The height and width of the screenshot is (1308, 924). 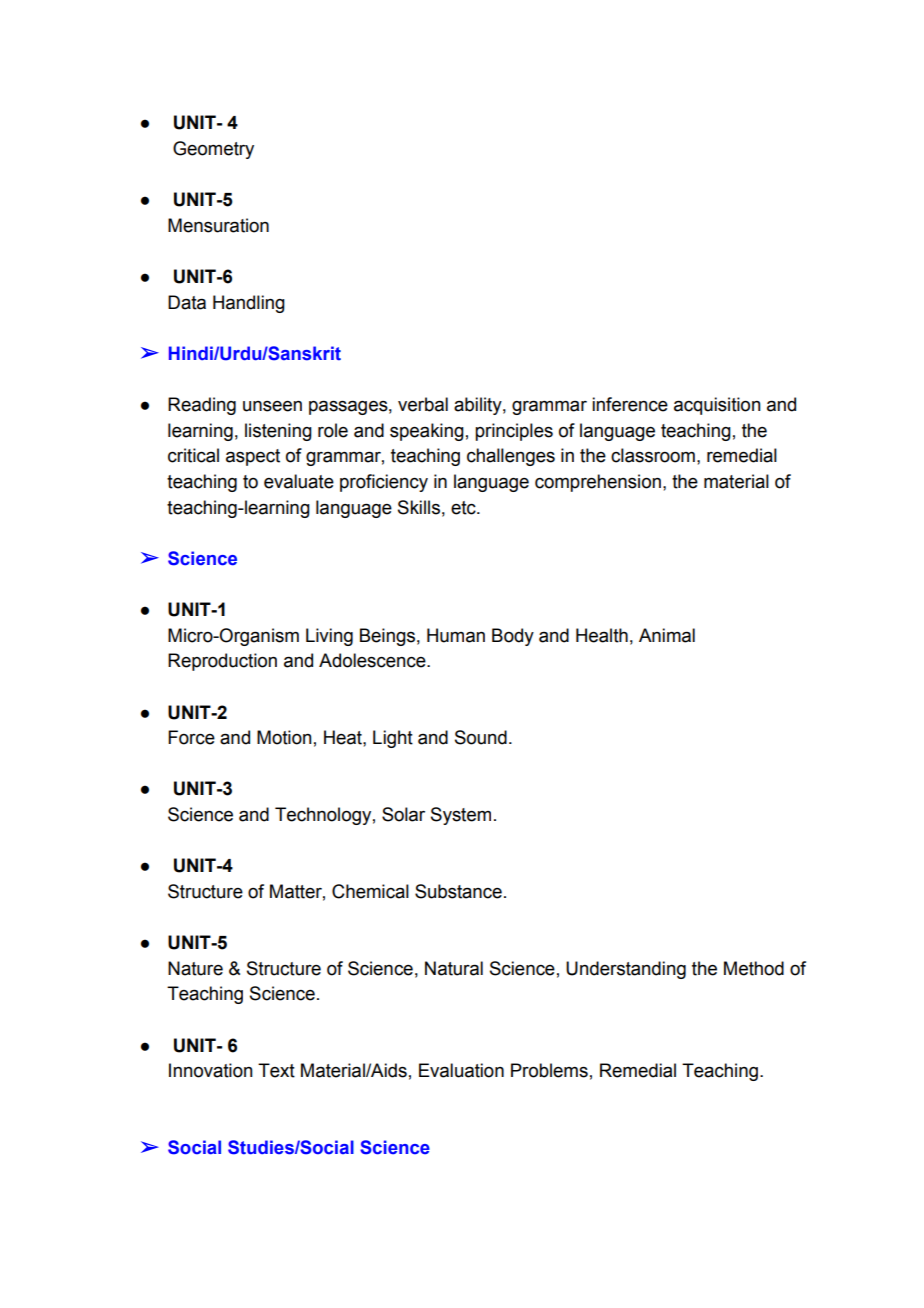 What do you see at coordinates (481, 737) in the screenshot?
I see `Sound` at bounding box center [481, 737].
